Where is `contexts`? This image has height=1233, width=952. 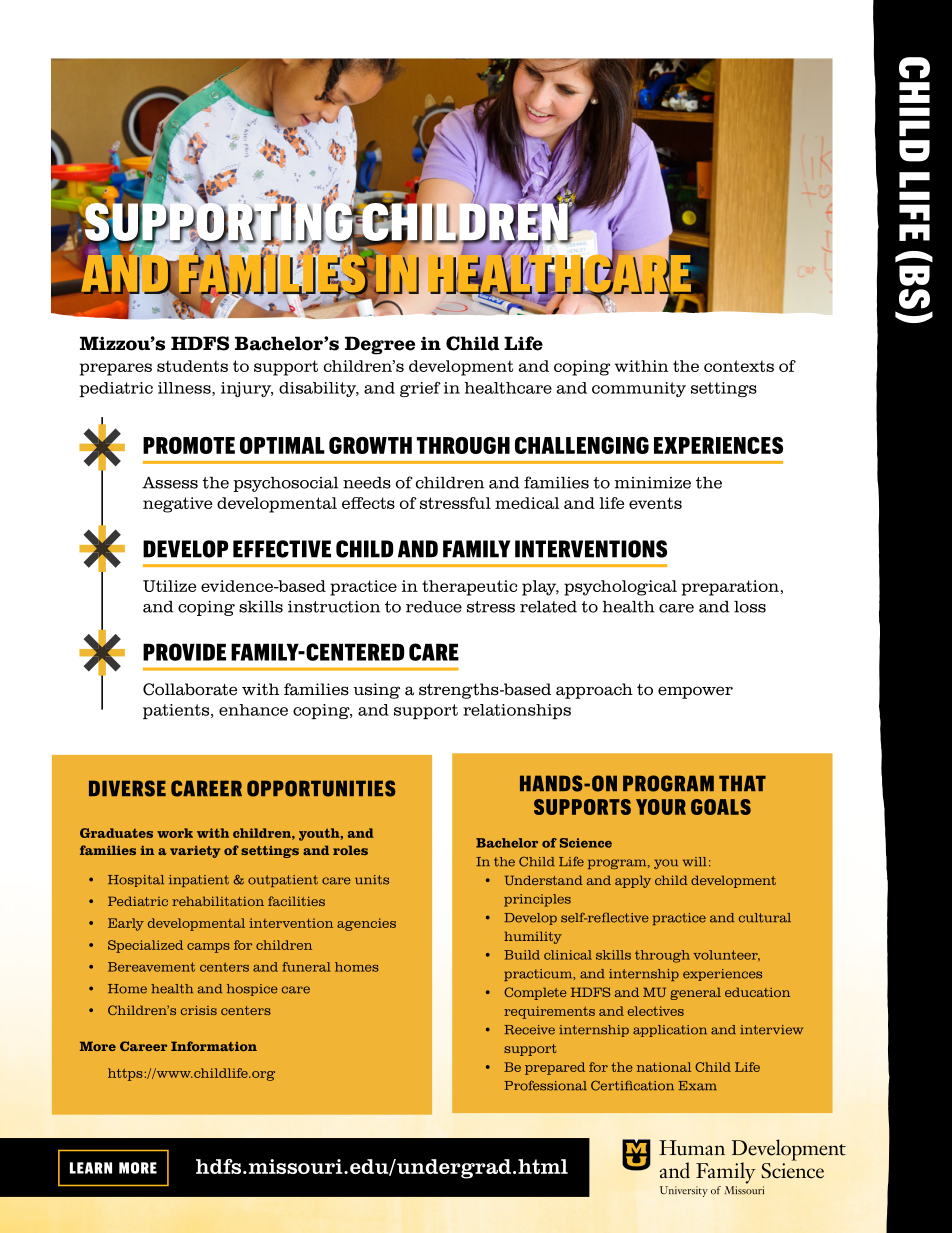 contexts is located at coordinates (739, 366).
